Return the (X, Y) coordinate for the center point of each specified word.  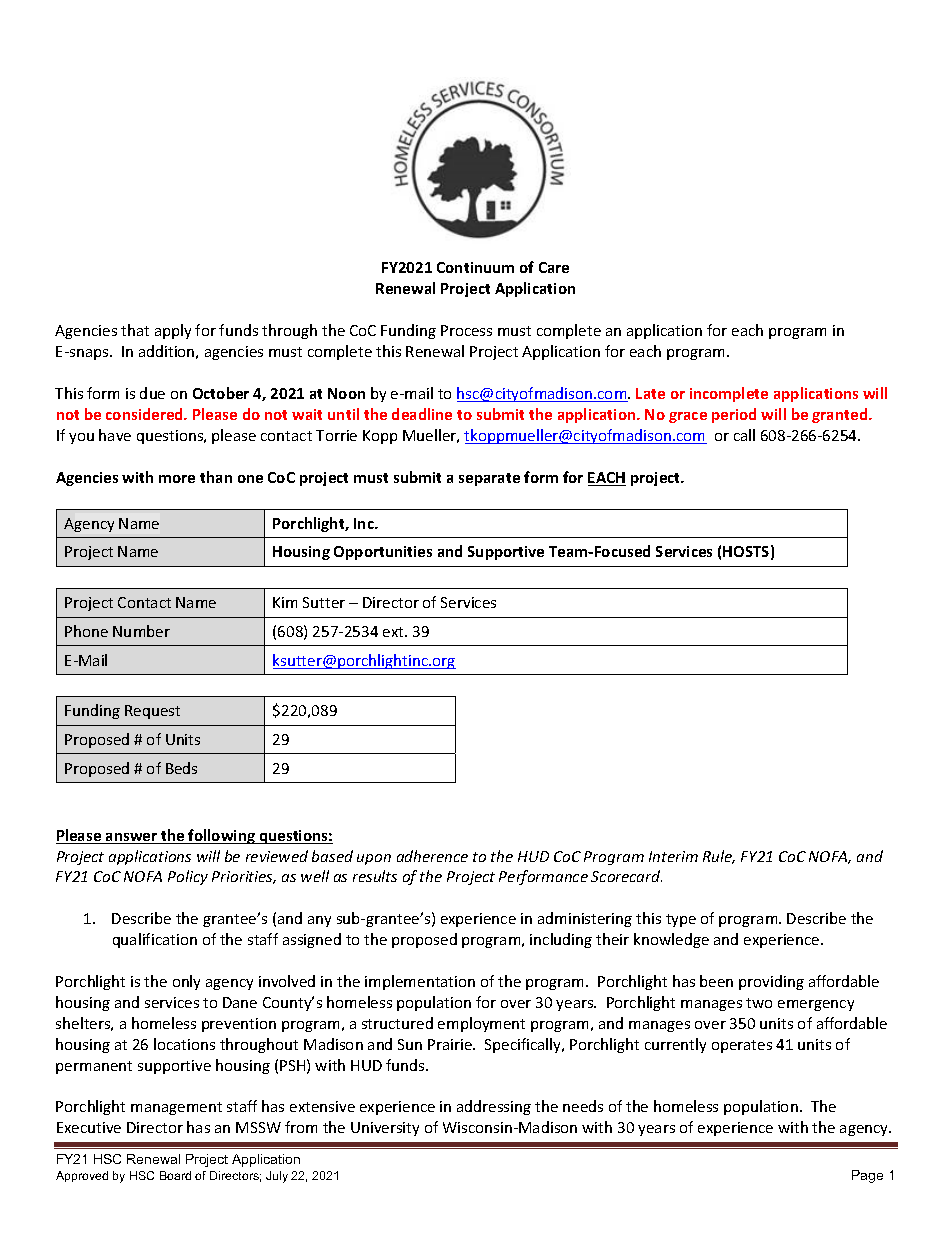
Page (867, 1176)
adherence (432, 856)
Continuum (475, 267)
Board (175, 1175)
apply (173, 331)
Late (650, 393)
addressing (494, 1107)
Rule (719, 857)
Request (152, 712)
